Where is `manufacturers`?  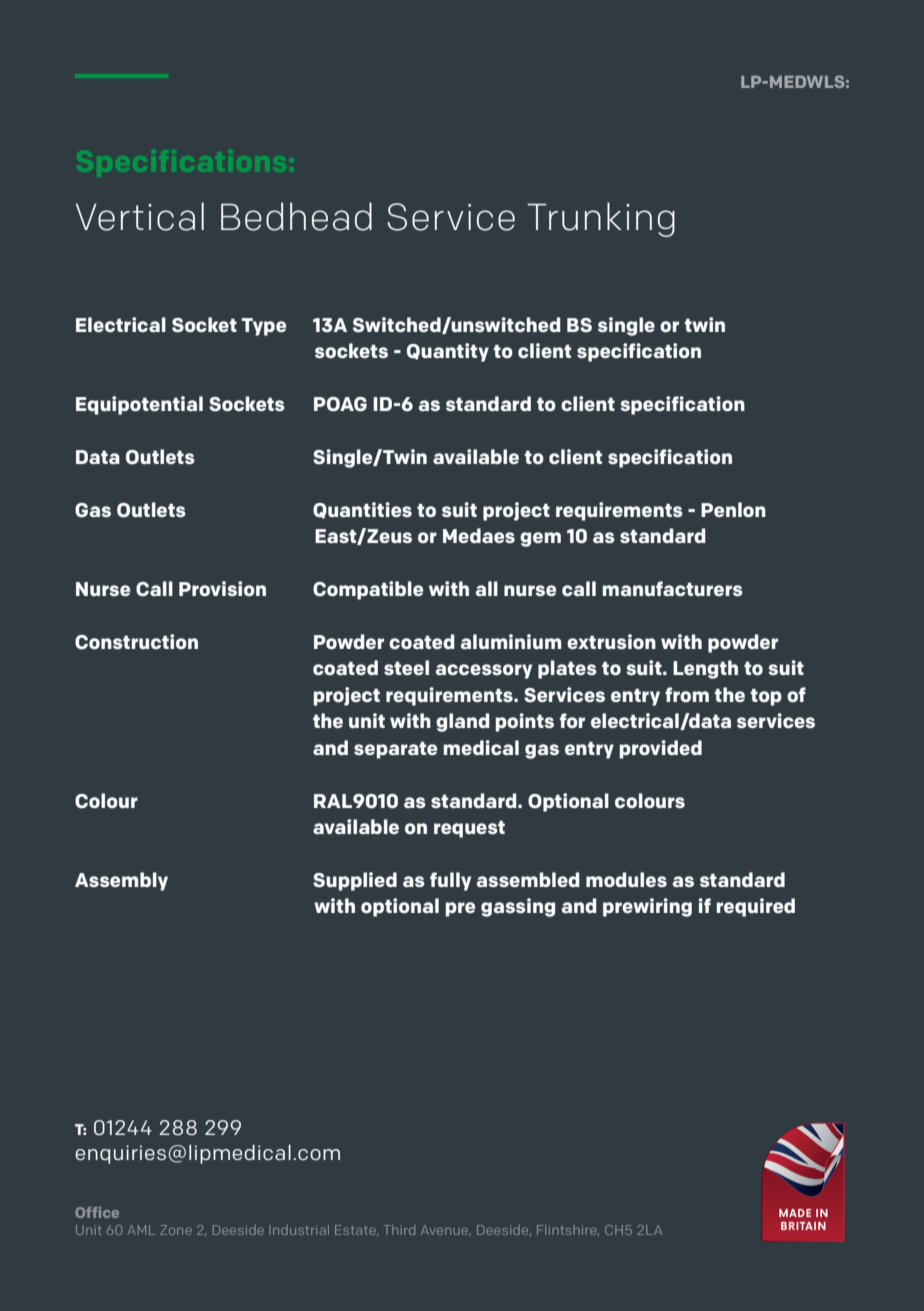 manufacturers is located at coordinates (673, 588).
